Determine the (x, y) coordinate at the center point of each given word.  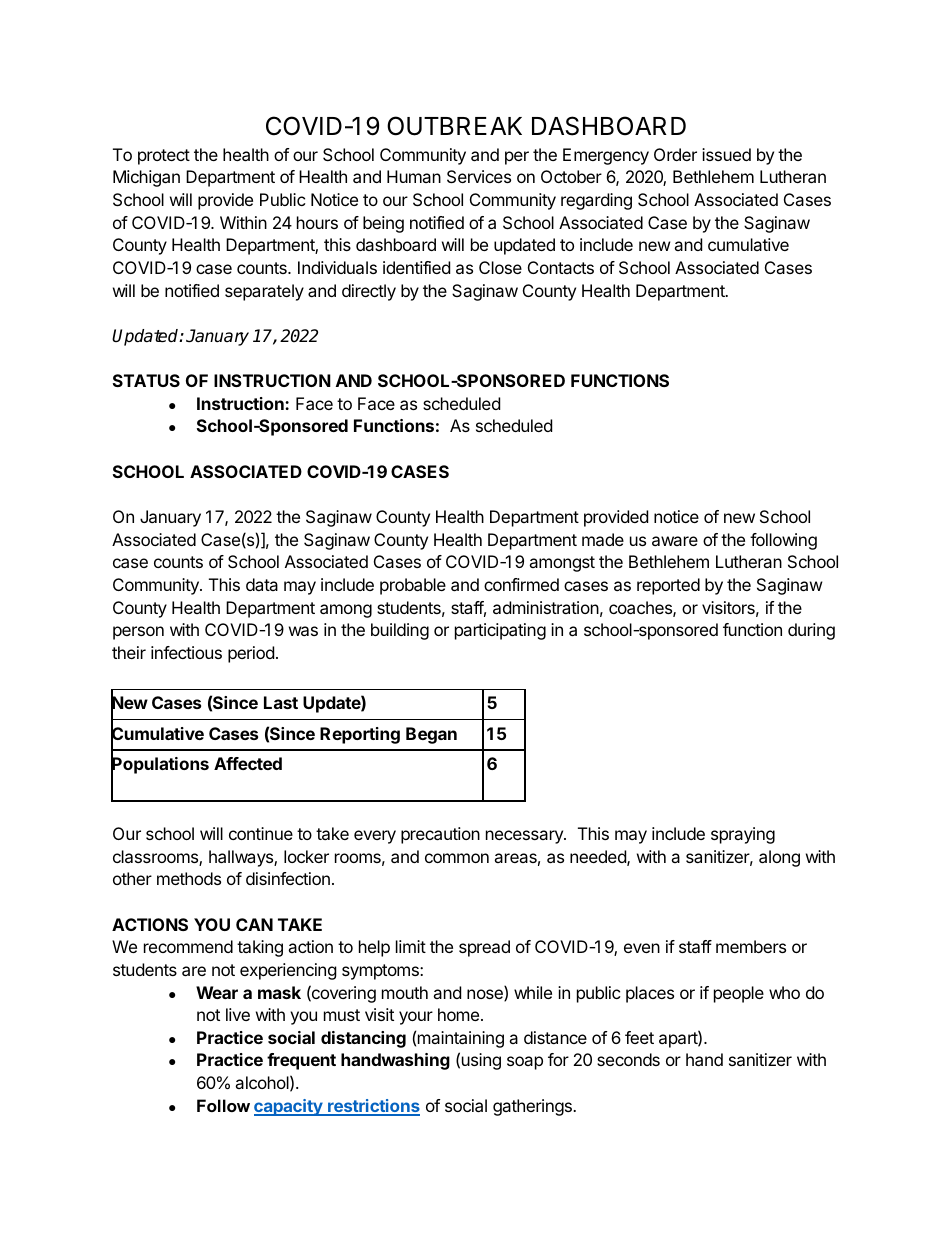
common (457, 858)
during (811, 631)
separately (264, 292)
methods (189, 878)
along (779, 858)
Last (281, 702)
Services (479, 176)
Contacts (561, 267)
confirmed (521, 584)
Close (500, 267)
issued (726, 154)
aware (675, 541)
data (262, 584)
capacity (289, 1107)
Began (431, 735)
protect (164, 157)
